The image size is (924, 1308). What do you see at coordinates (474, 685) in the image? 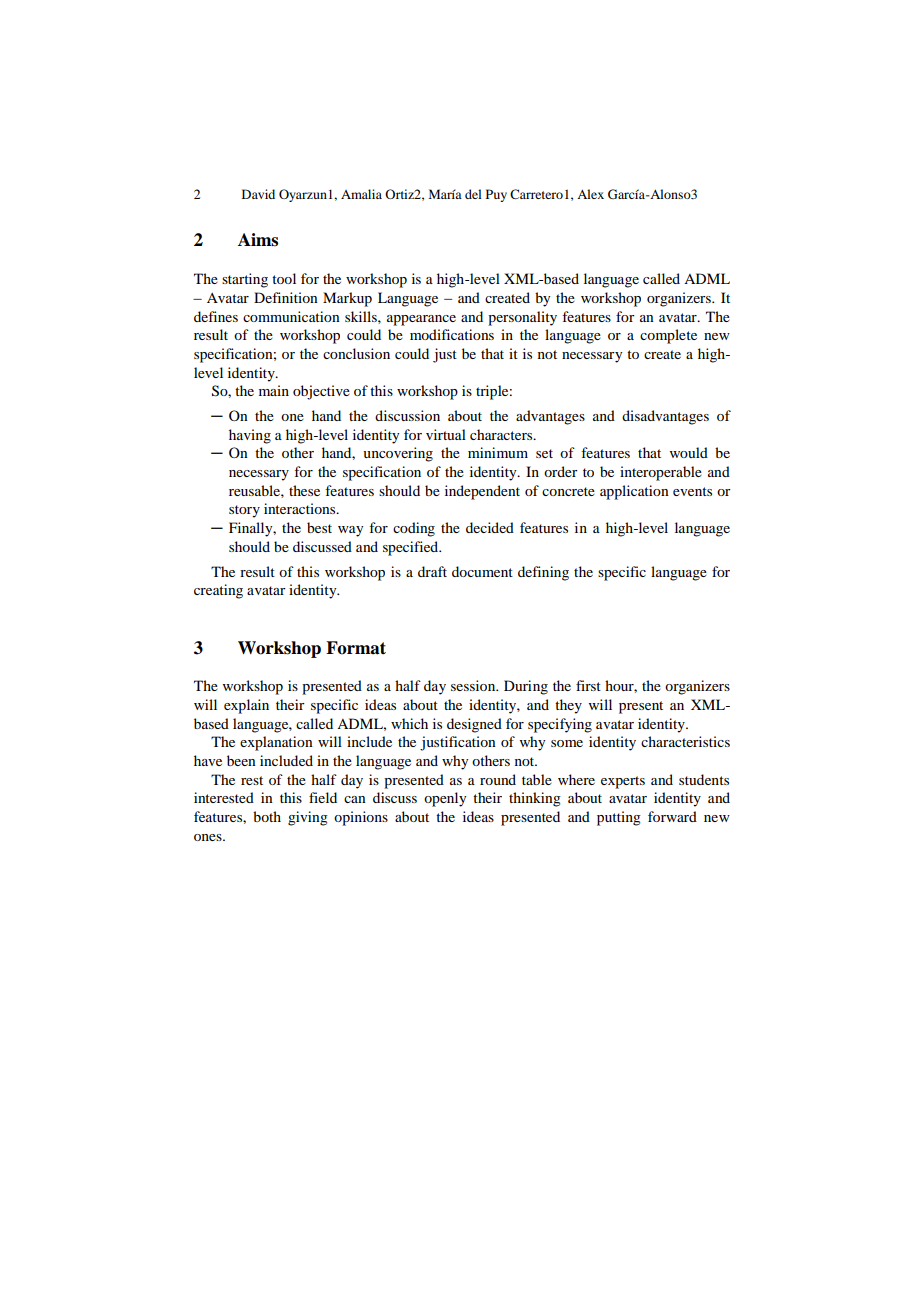
I see `session` at bounding box center [474, 685].
